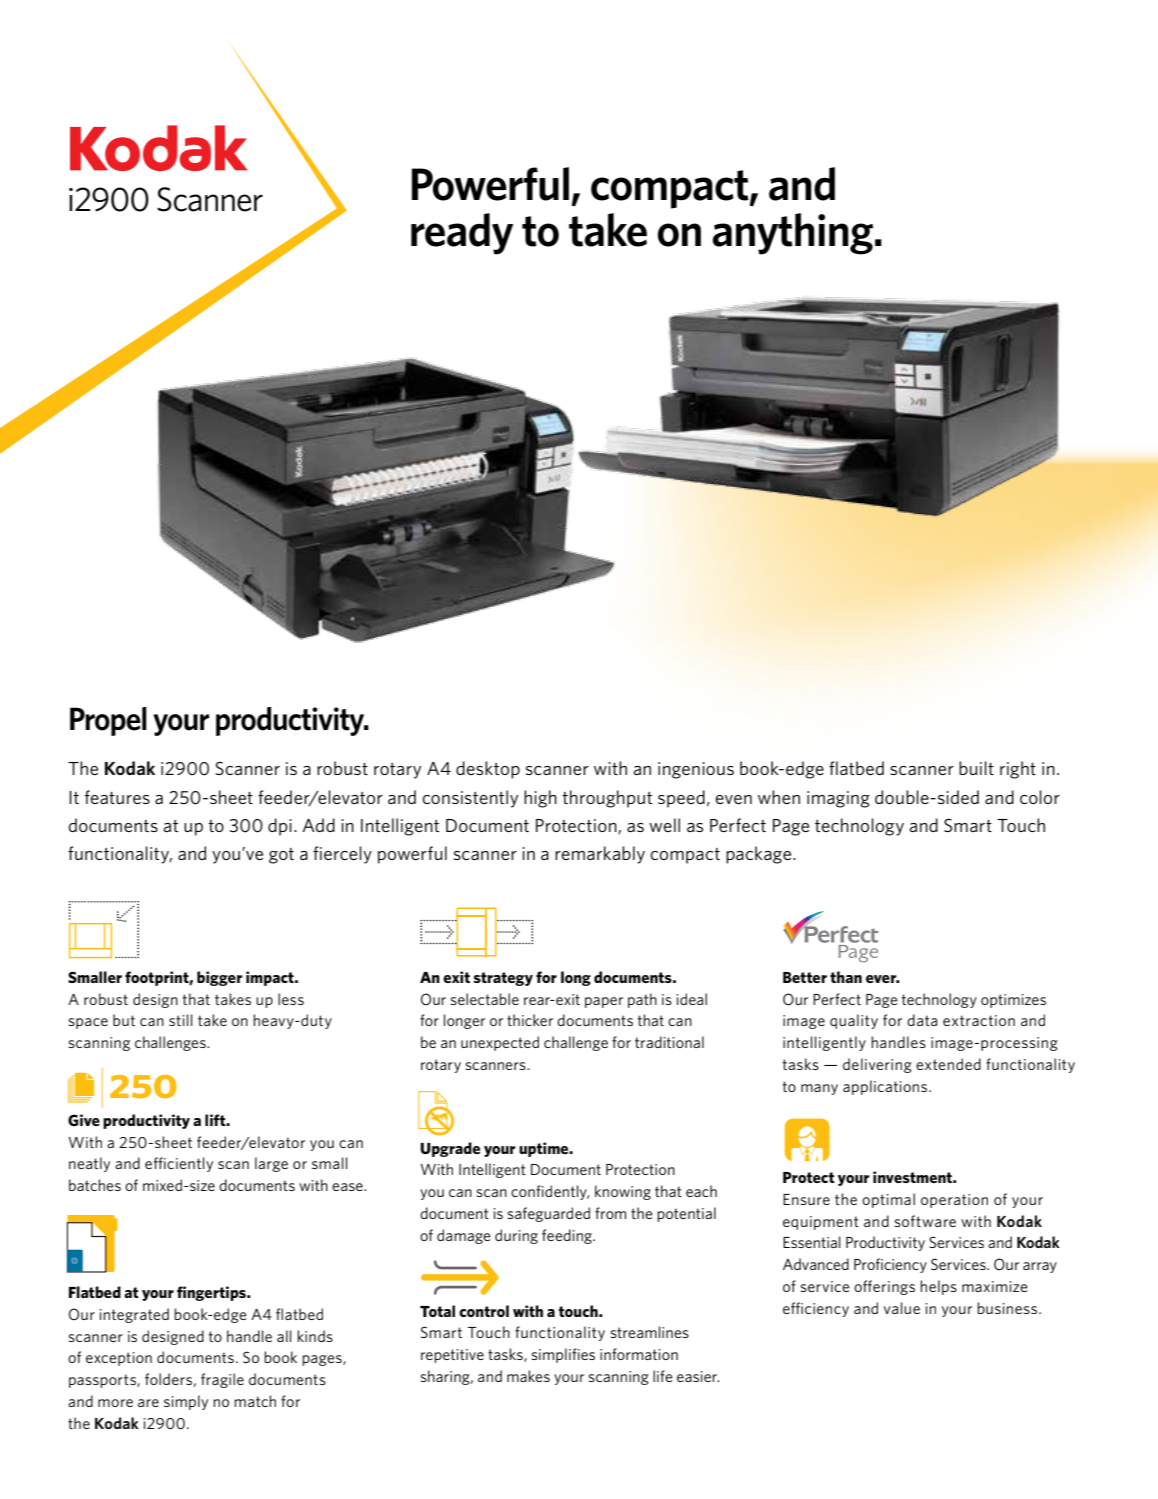 Image resolution: width=1158 pixels, height=1499 pixels. I want to click on ingenious, so click(696, 770).
